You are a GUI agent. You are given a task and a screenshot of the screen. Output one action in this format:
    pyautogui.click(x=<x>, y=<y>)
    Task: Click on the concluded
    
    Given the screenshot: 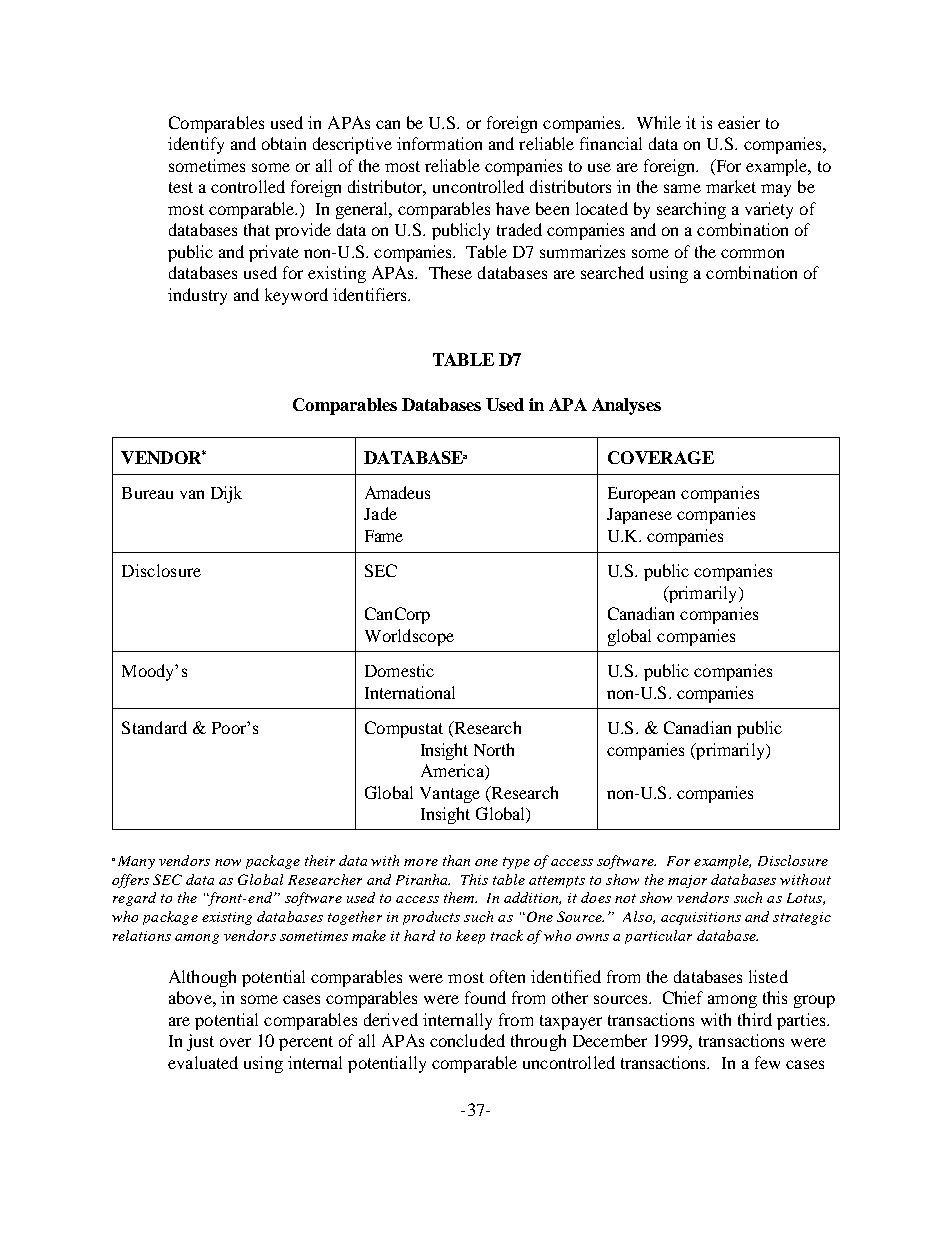 What is the action you would take?
    pyautogui.click(x=467, y=1040)
